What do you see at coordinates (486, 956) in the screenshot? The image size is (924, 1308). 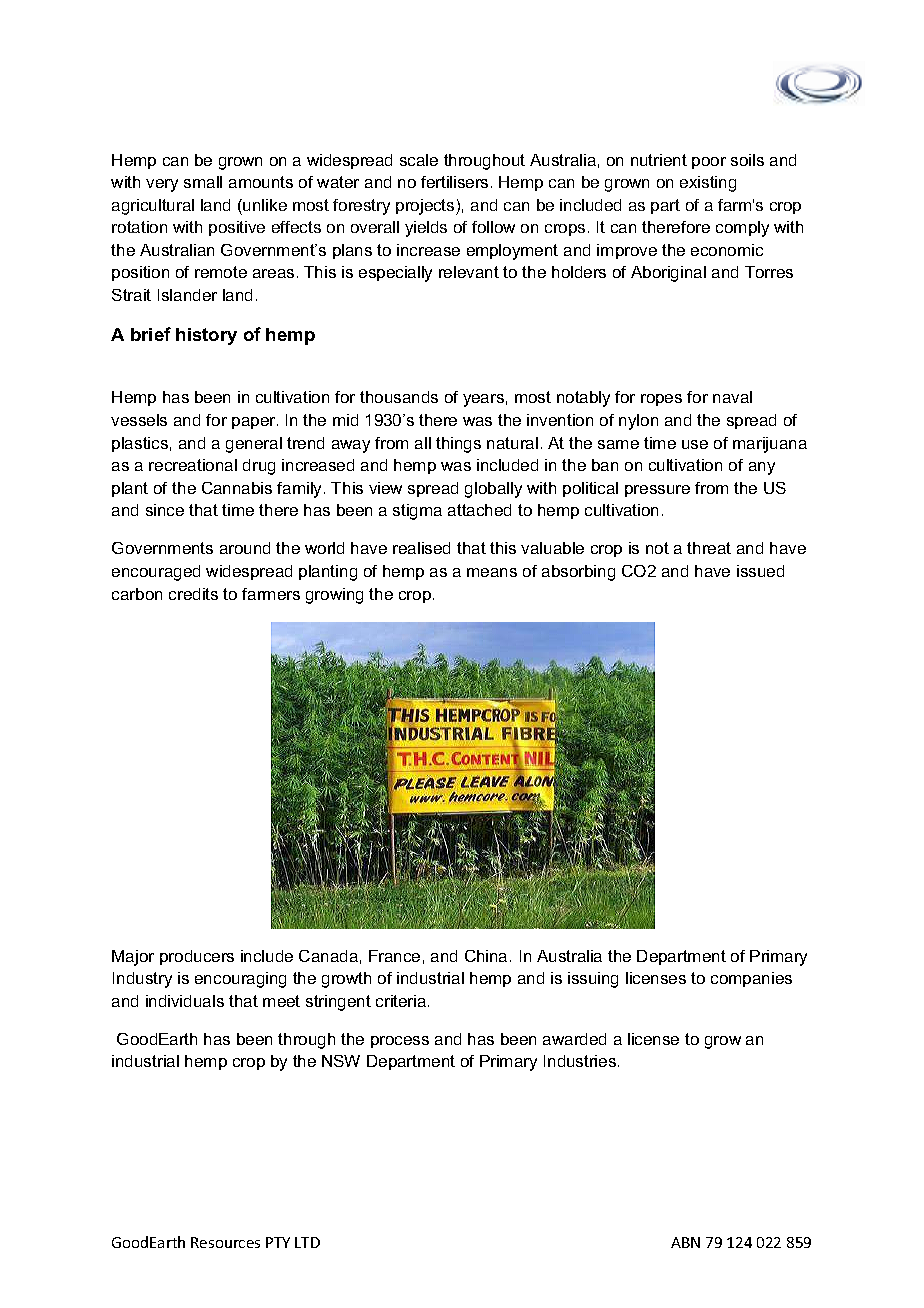 I see `China` at bounding box center [486, 956].
